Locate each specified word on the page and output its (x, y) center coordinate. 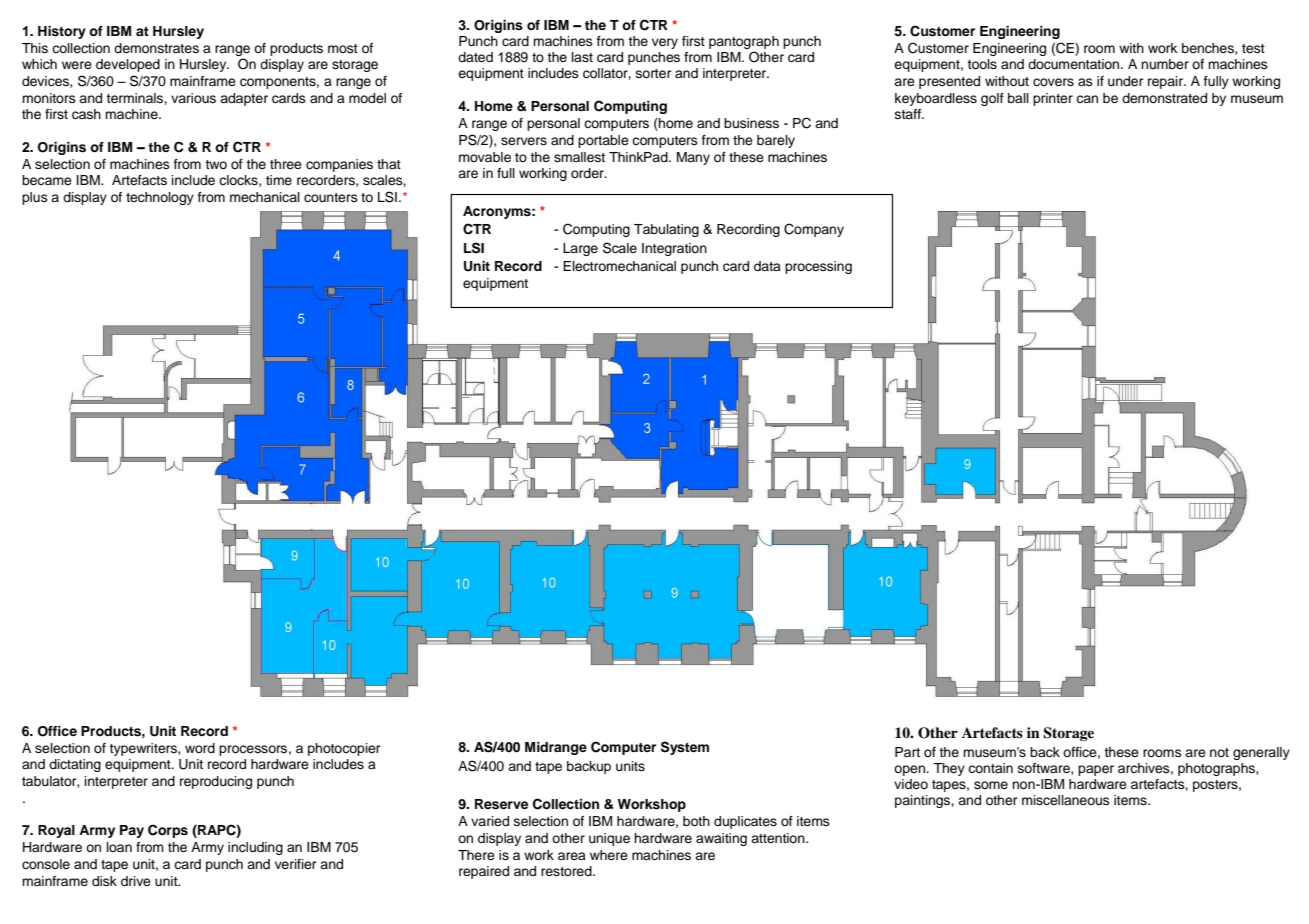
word (200, 748)
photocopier (344, 749)
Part (907, 752)
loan (119, 847)
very (665, 43)
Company (814, 230)
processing (818, 267)
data (767, 266)
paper (1096, 770)
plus (35, 198)
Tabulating (666, 230)
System (685, 748)
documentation (1075, 64)
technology (160, 198)
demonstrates (156, 48)
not (1219, 752)
